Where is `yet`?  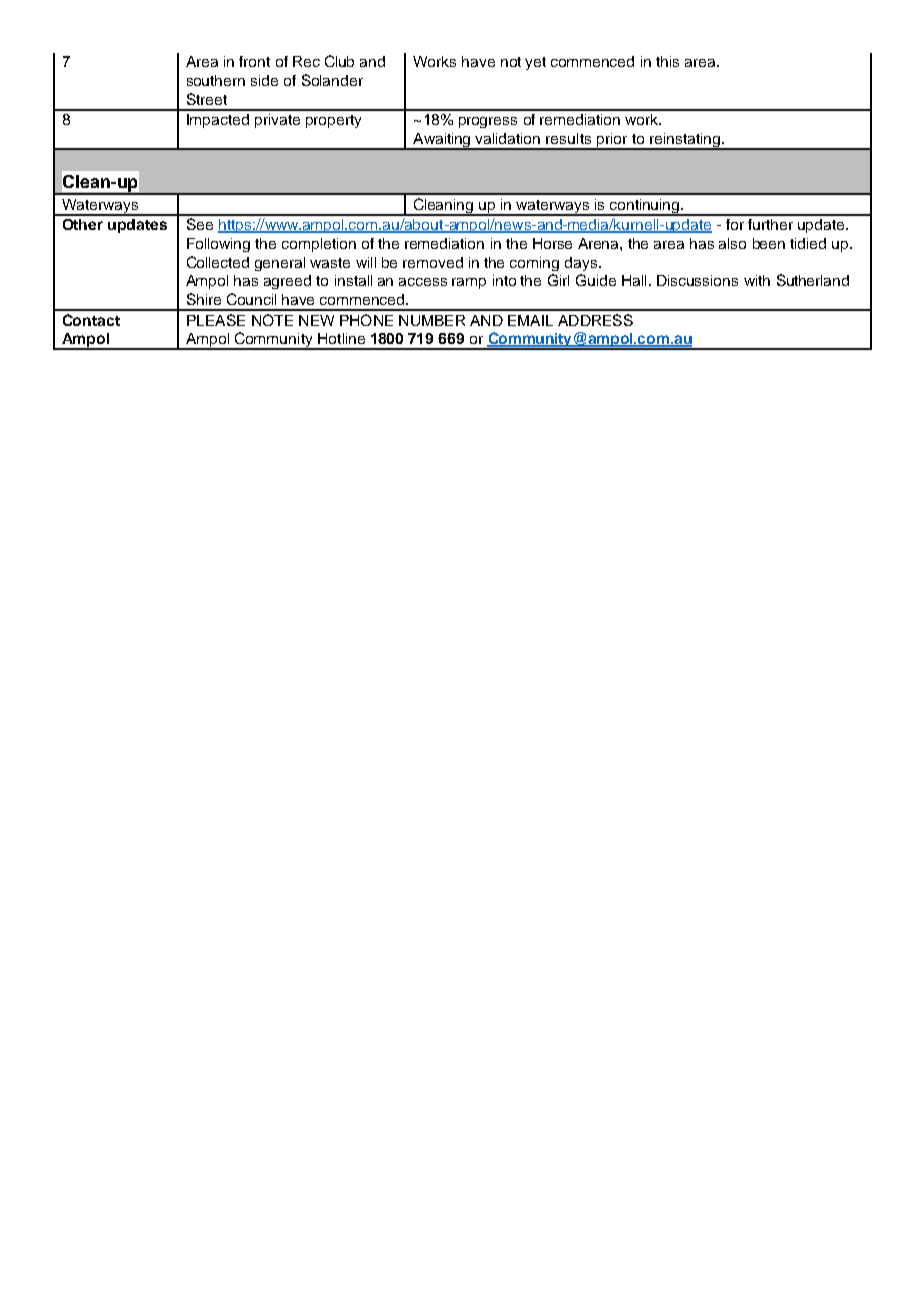 yet is located at coordinates (535, 63).
